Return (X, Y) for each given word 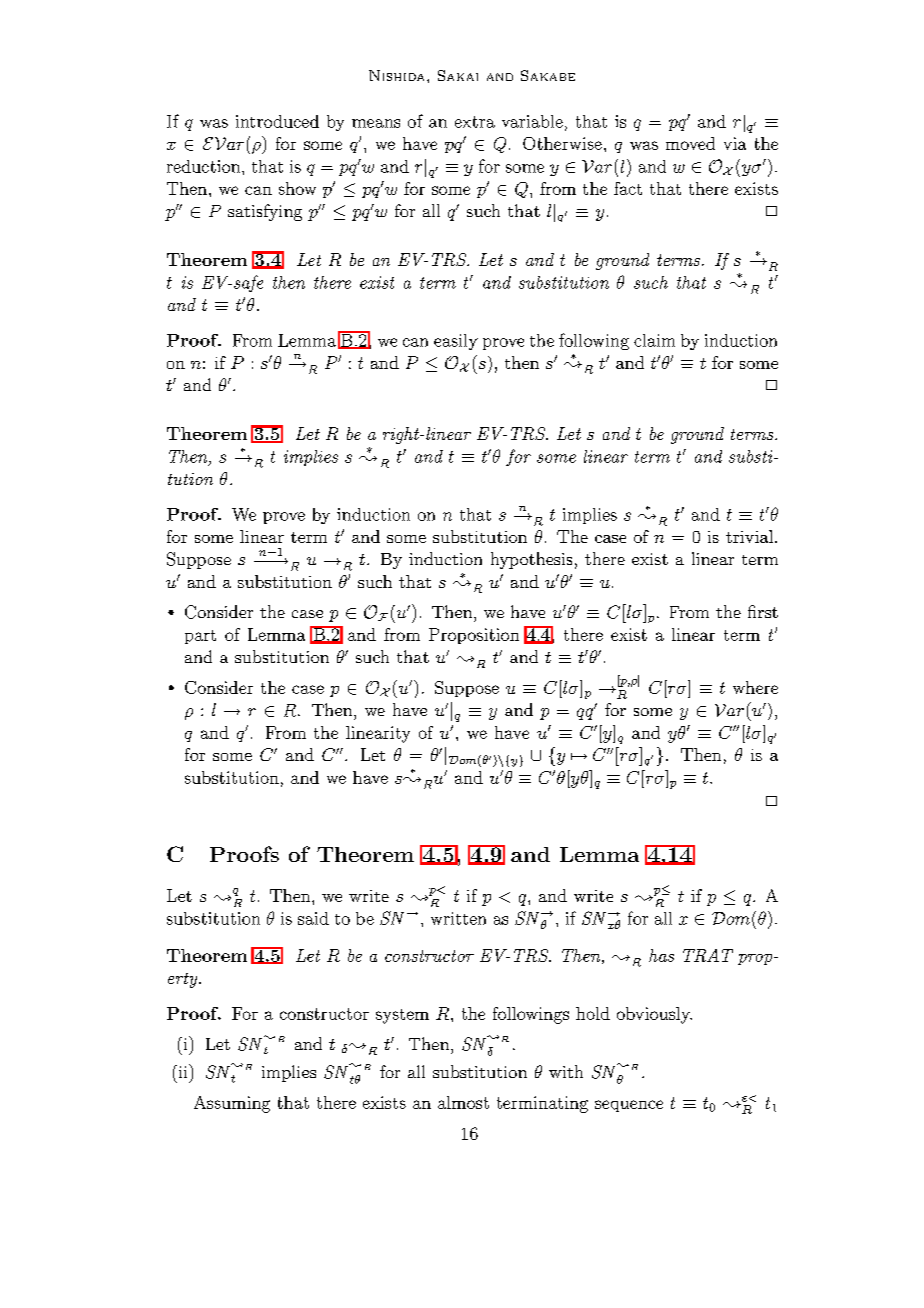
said (313, 918)
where (755, 687)
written (458, 918)
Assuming (232, 1104)
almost (463, 1102)
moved (690, 143)
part (200, 637)
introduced (277, 121)
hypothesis (531, 560)
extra (475, 122)
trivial (751, 536)
